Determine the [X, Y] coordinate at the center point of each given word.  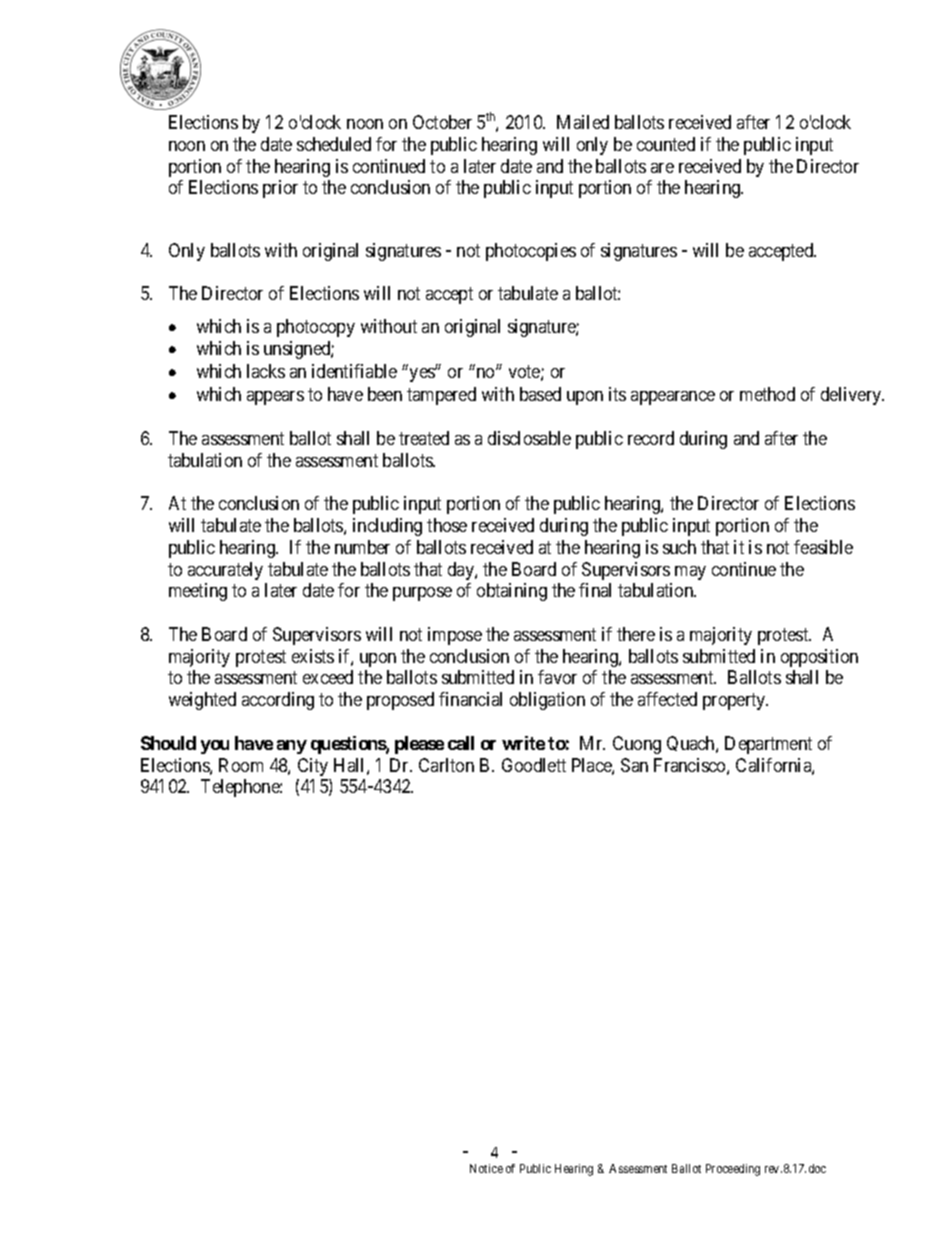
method [767, 394]
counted [666, 144]
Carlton [446, 765]
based [540, 394]
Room [241, 765]
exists [313, 656]
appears [275, 398]
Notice [486, 1168]
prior [280, 189]
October [442, 122]
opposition [819, 658]
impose [455, 636]
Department [768, 745]
